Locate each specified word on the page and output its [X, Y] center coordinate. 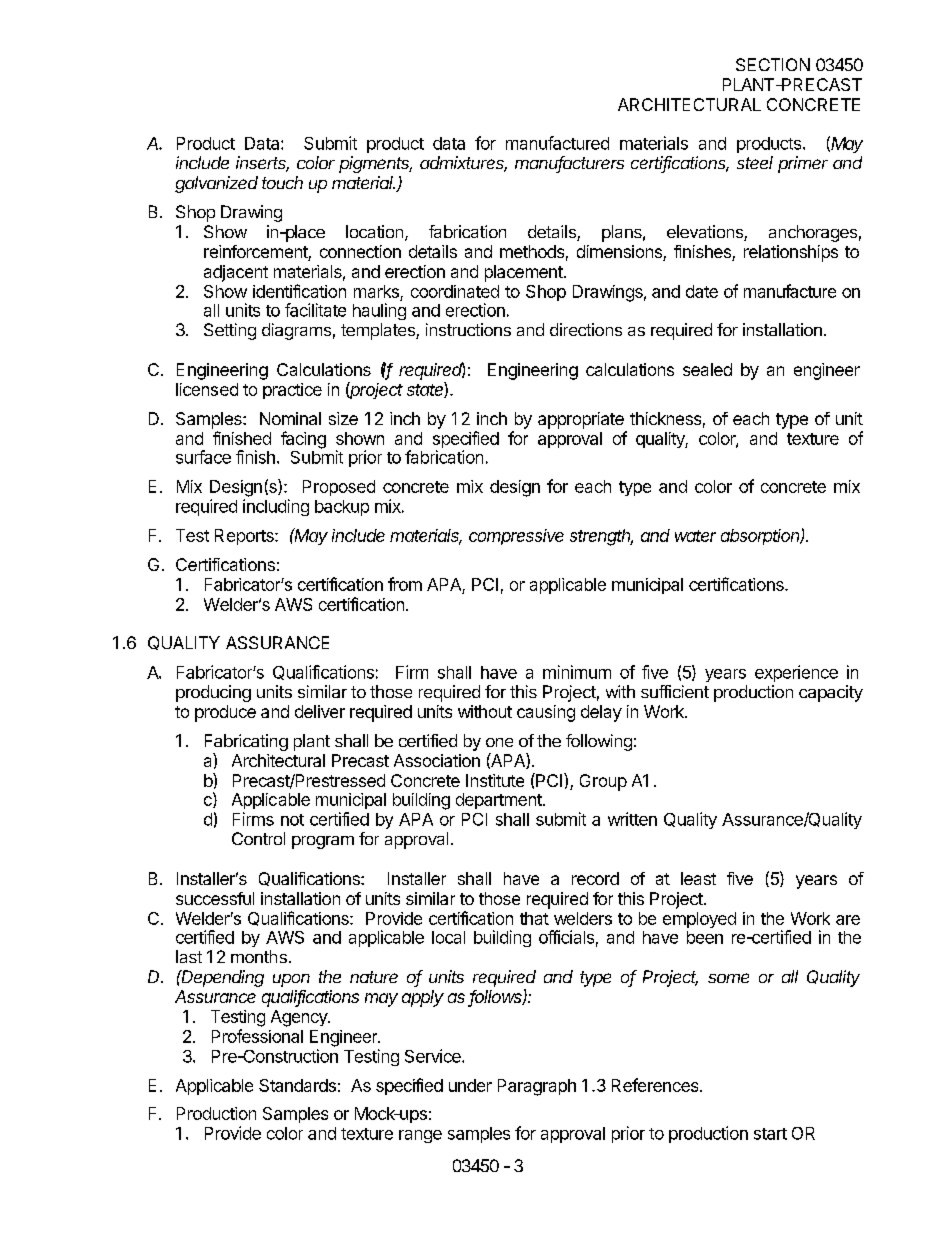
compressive [516, 537]
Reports [245, 537]
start [770, 1134]
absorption [761, 537]
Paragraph [537, 1087]
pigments [375, 164]
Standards [297, 1085]
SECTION [773, 64]
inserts [262, 164]
